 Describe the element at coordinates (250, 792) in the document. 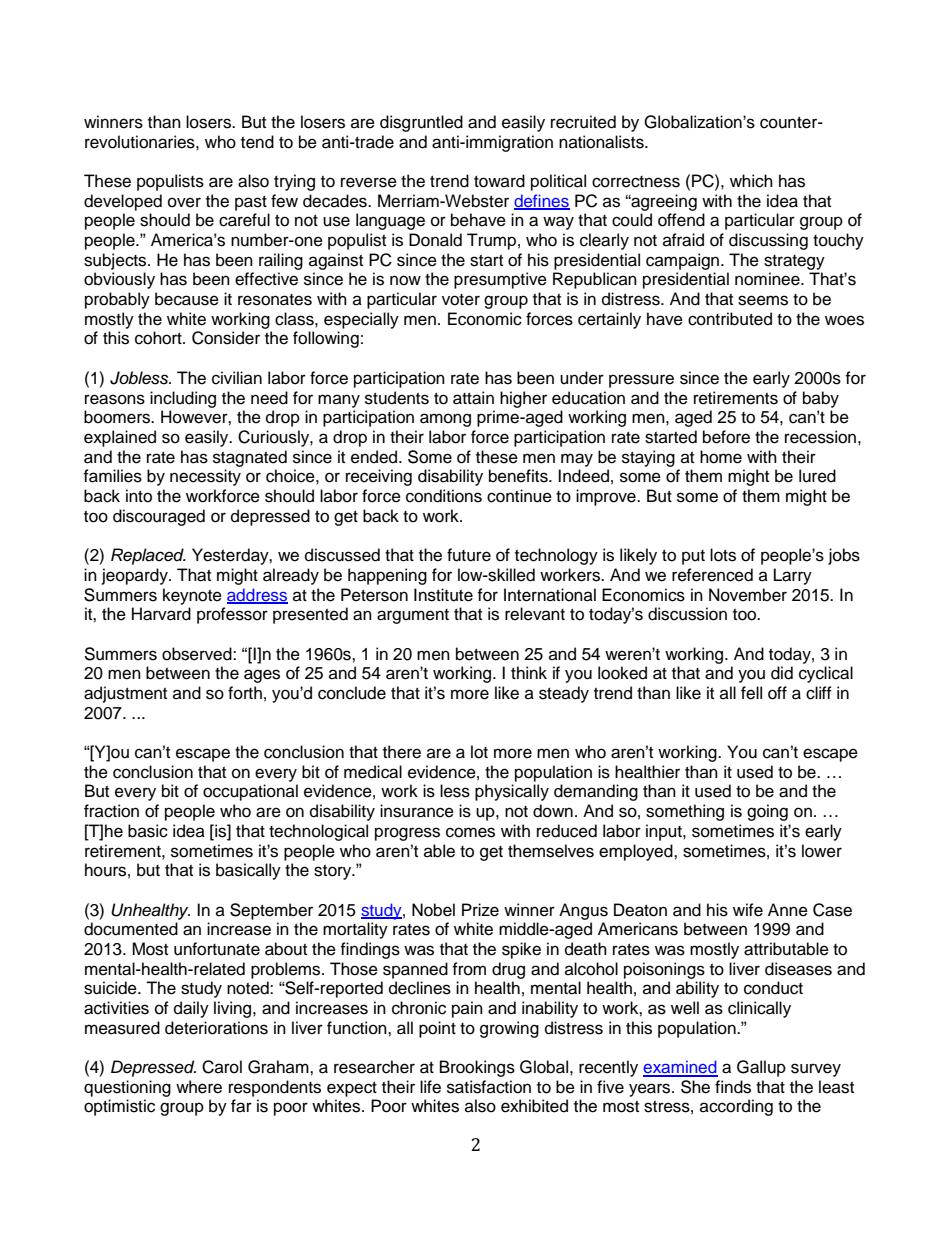

I see `occupational` at that location.
